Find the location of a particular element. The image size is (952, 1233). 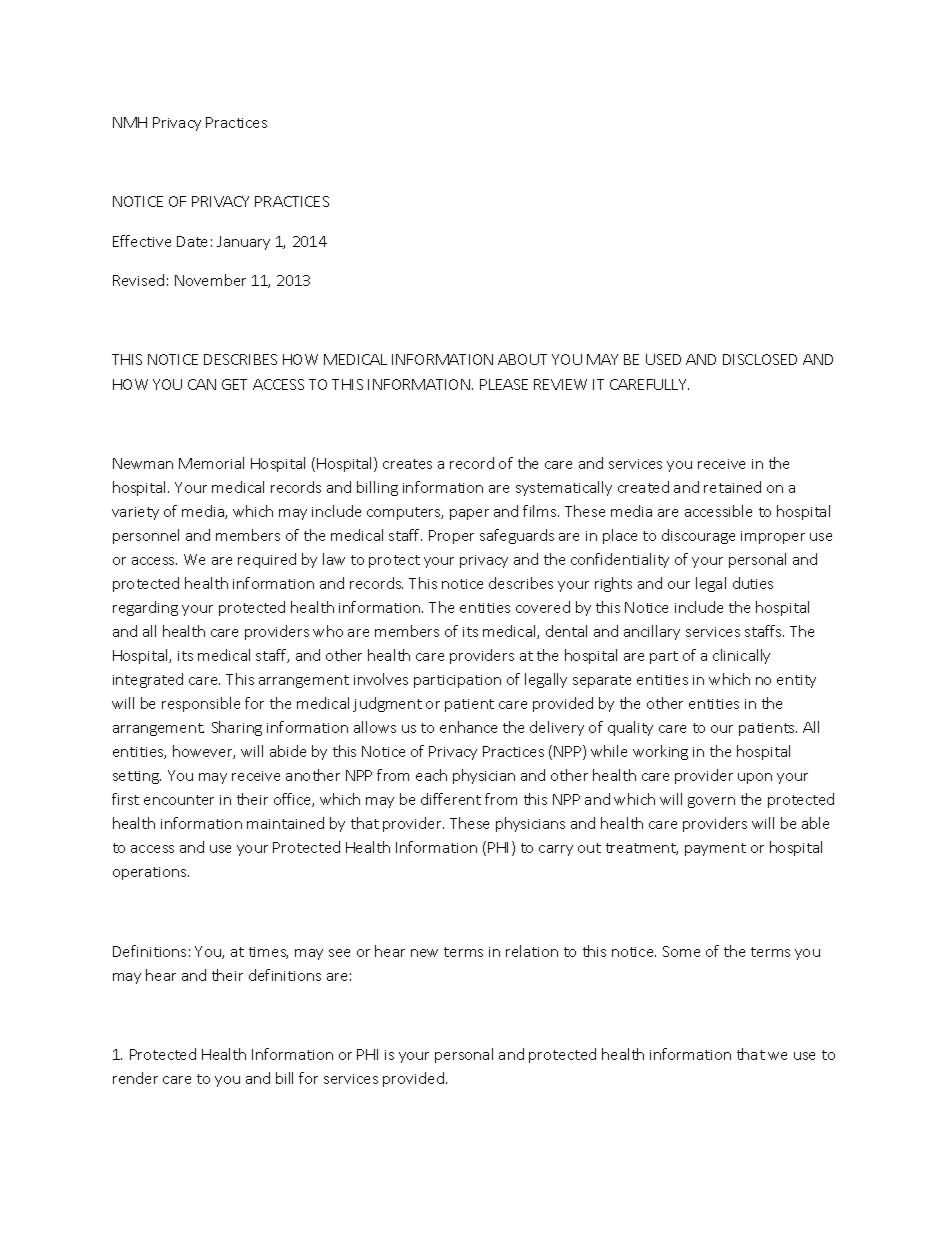

relation is located at coordinates (532, 951).
